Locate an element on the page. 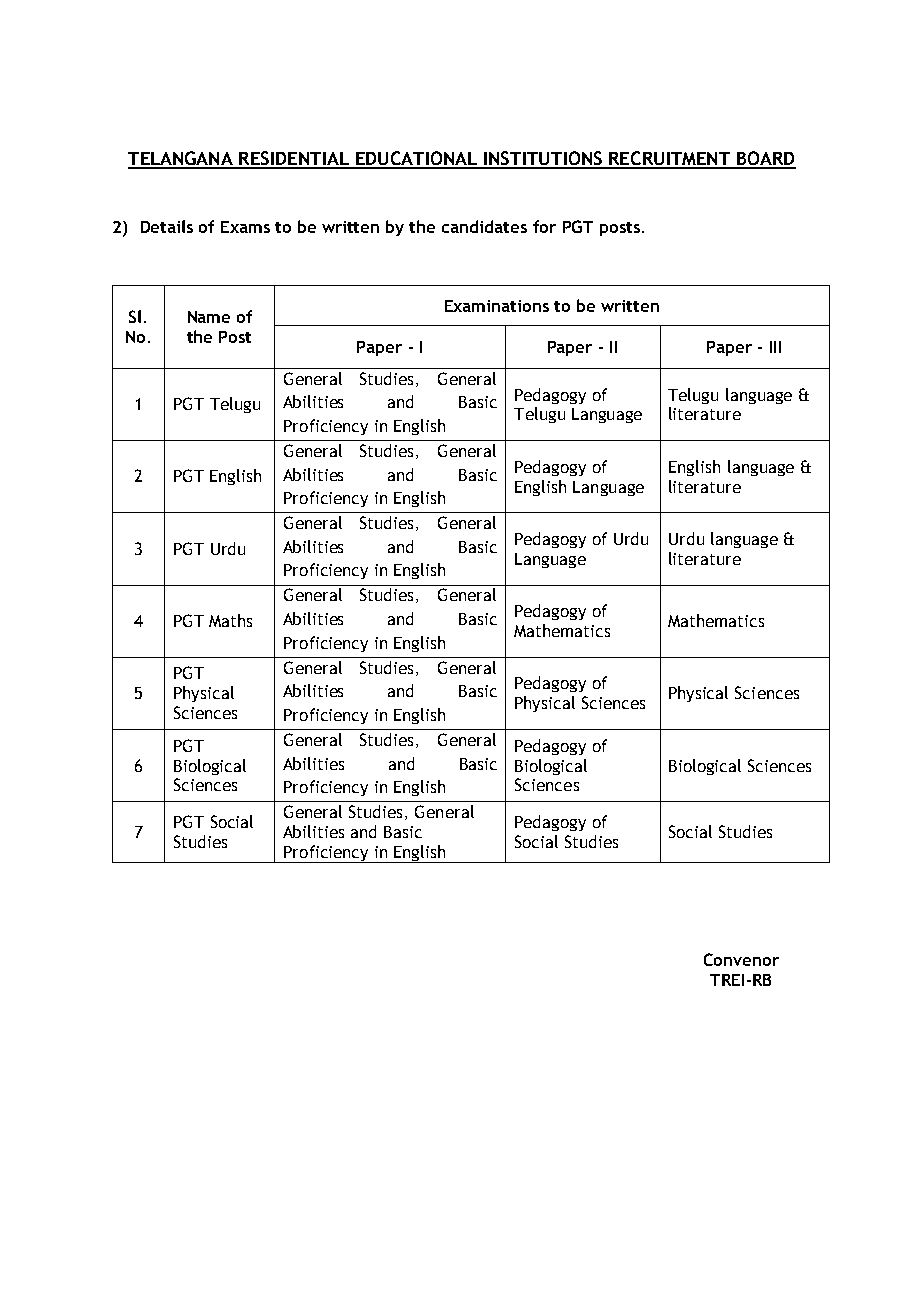  Exams is located at coordinates (245, 227).
